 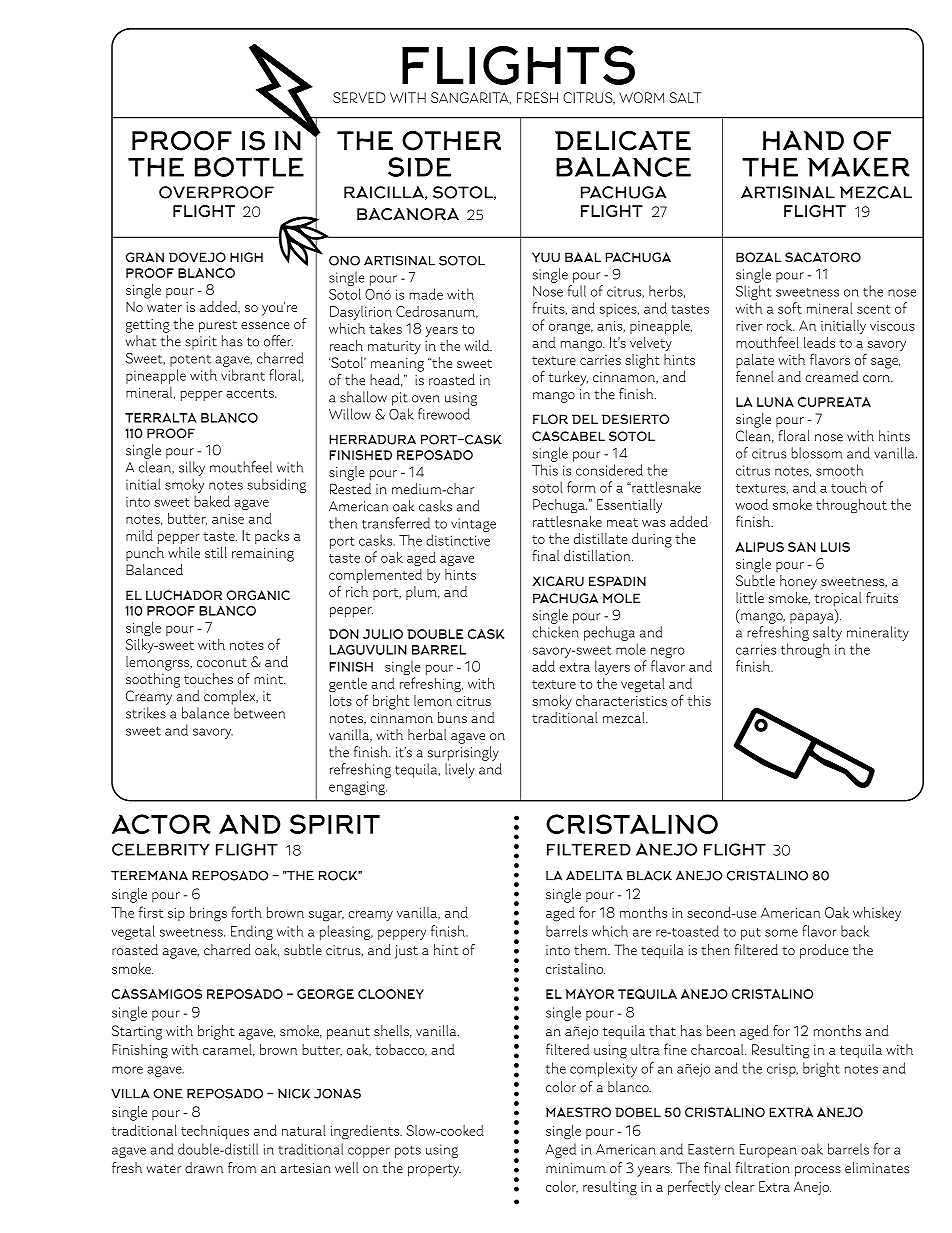 I want to click on BOTTLE, so click(x=249, y=167).
